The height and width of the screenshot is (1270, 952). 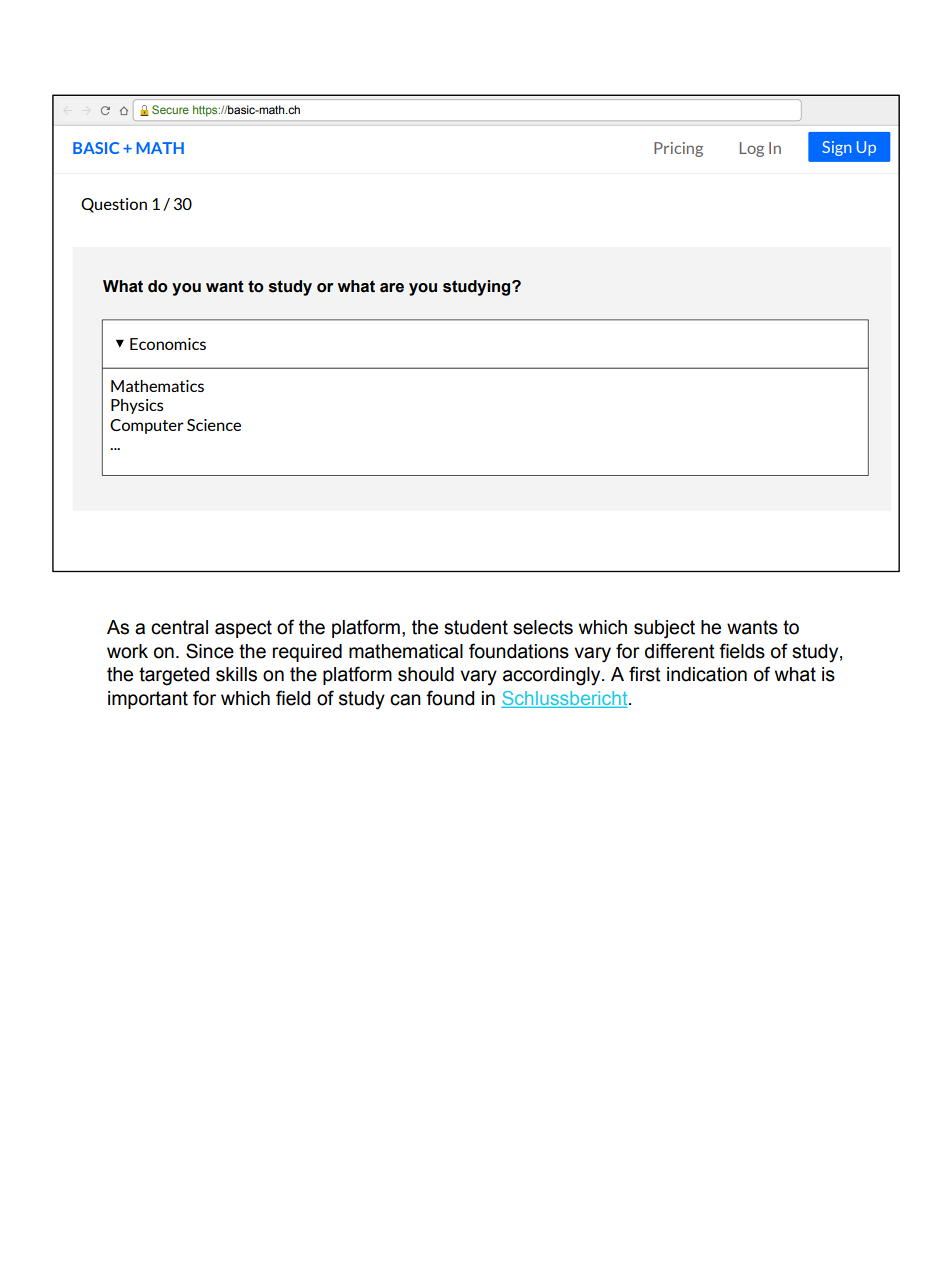 I want to click on targeted, so click(x=174, y=676).
